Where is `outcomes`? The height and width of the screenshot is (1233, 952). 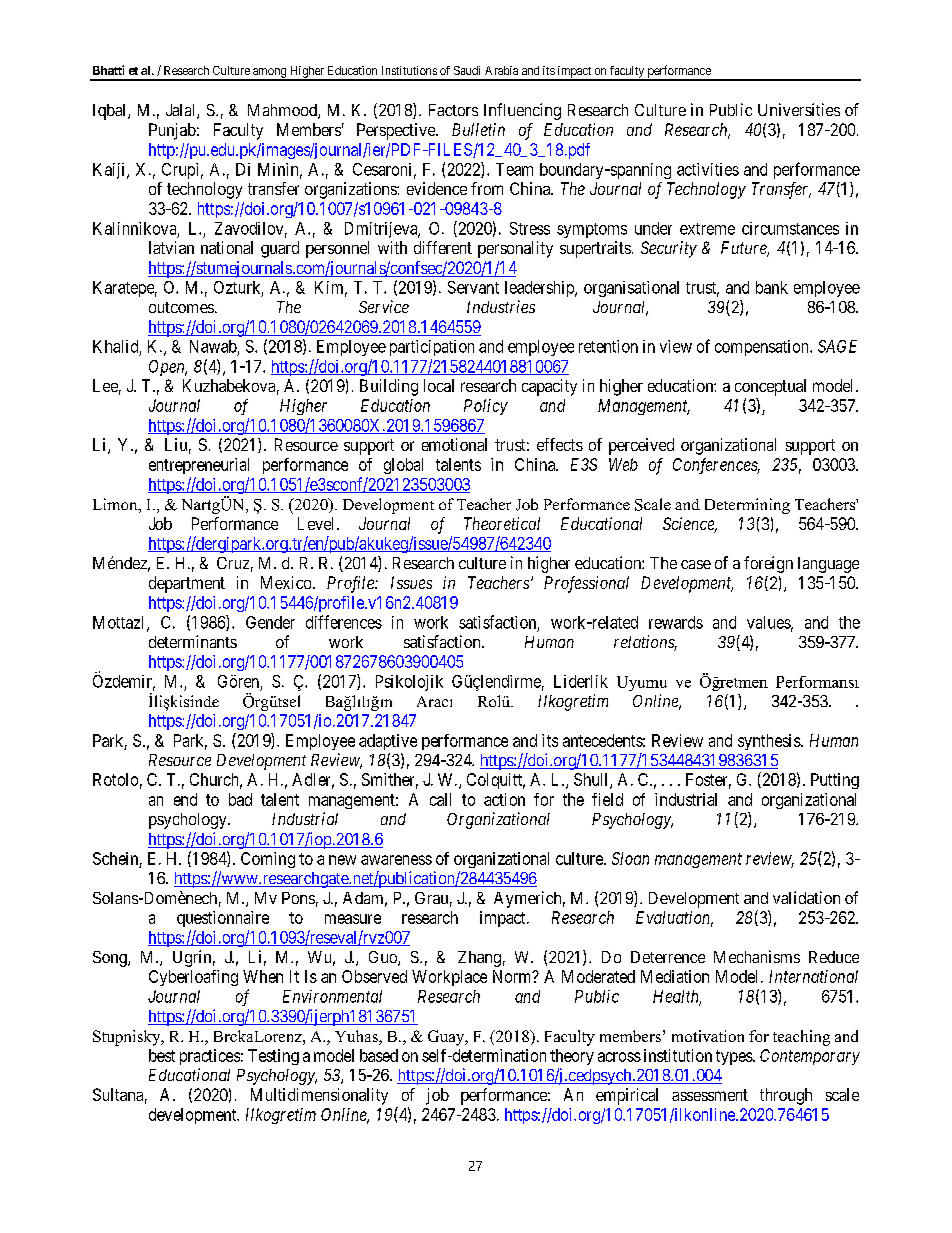
outcomes is located at coordinates (181, 307).
